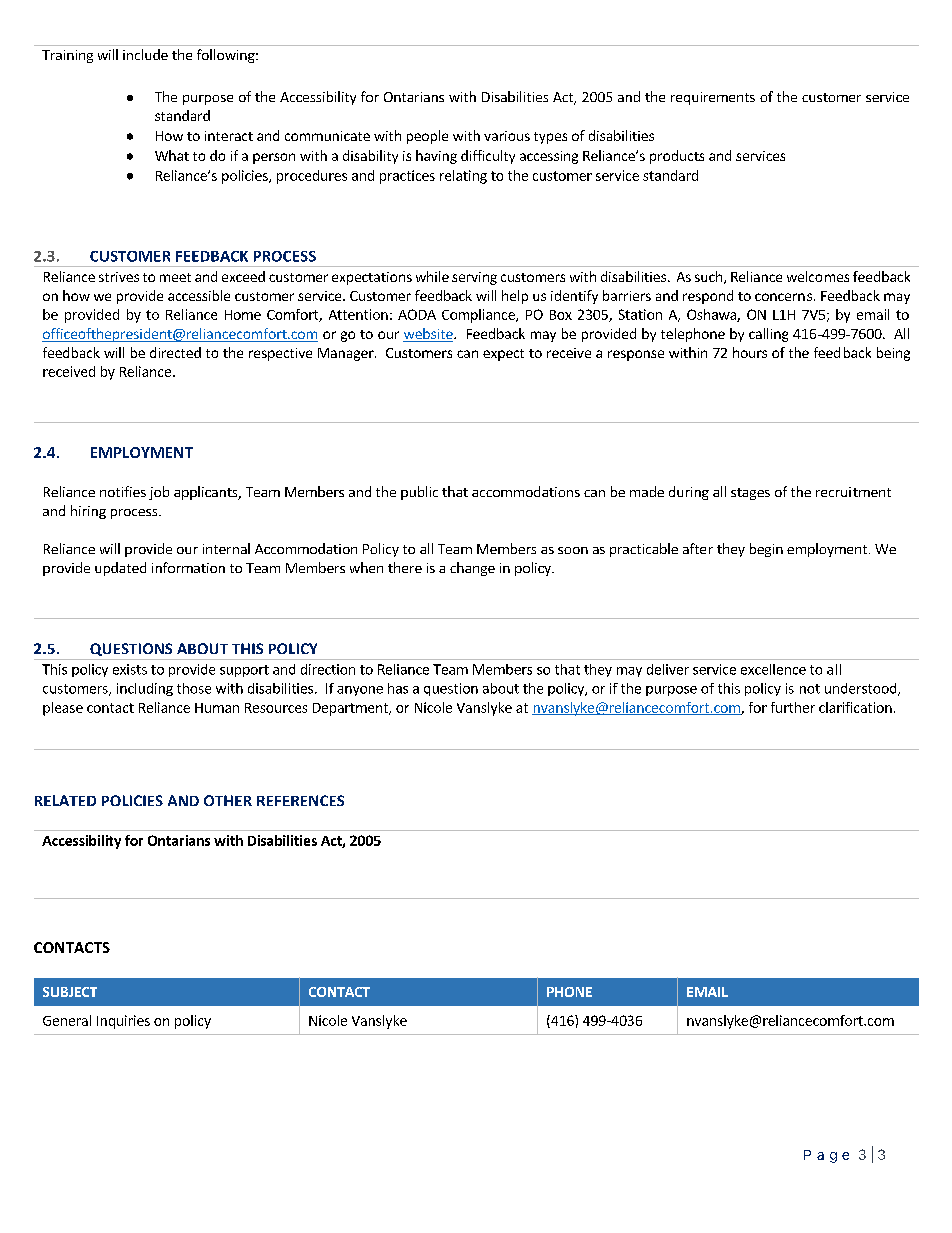  Describe the element at coordinates (793, 707) in the screenshot. I see `further` at that location.
